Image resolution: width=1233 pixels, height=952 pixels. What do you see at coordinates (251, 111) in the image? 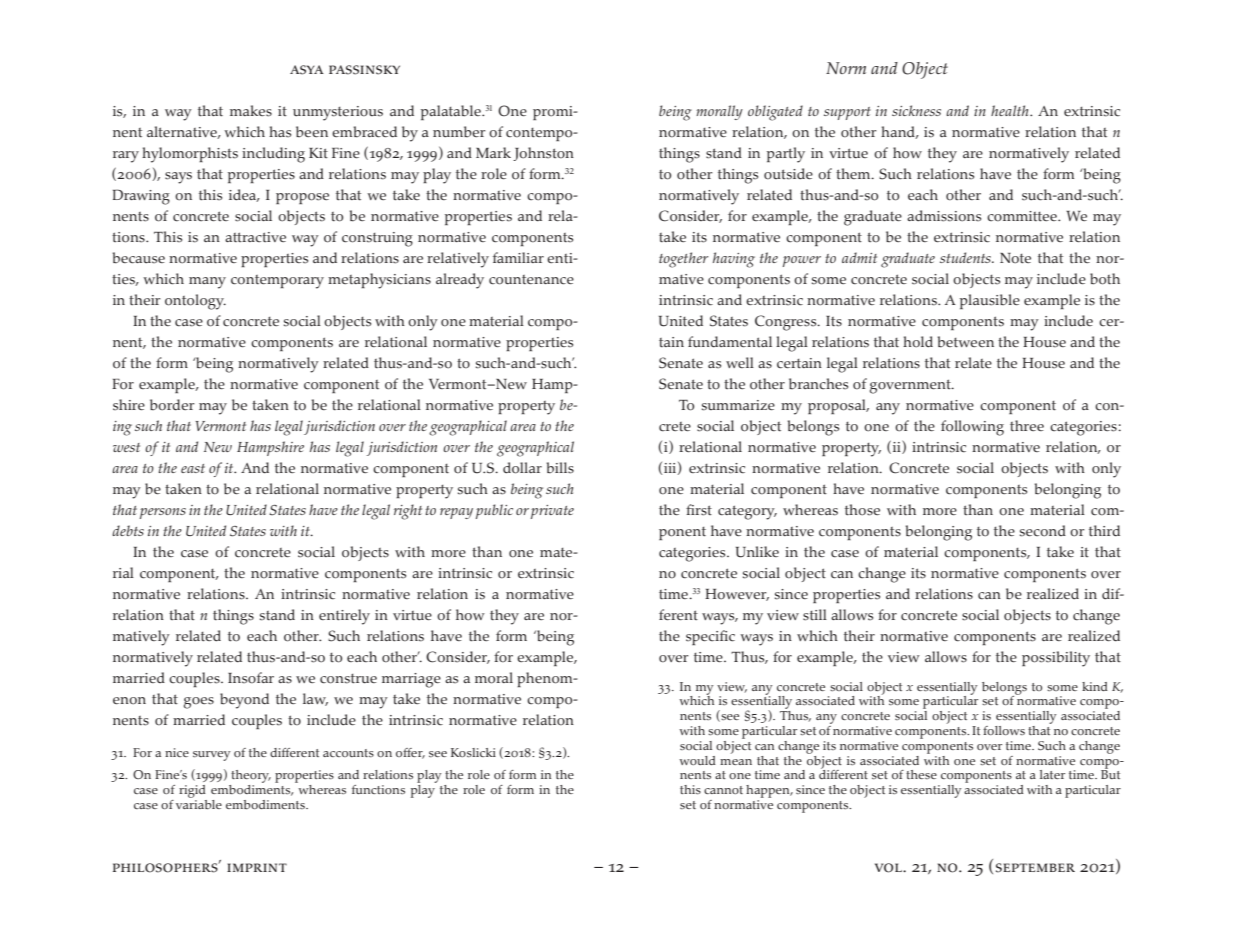
I see `makes` at bounding box center [251, 111].
